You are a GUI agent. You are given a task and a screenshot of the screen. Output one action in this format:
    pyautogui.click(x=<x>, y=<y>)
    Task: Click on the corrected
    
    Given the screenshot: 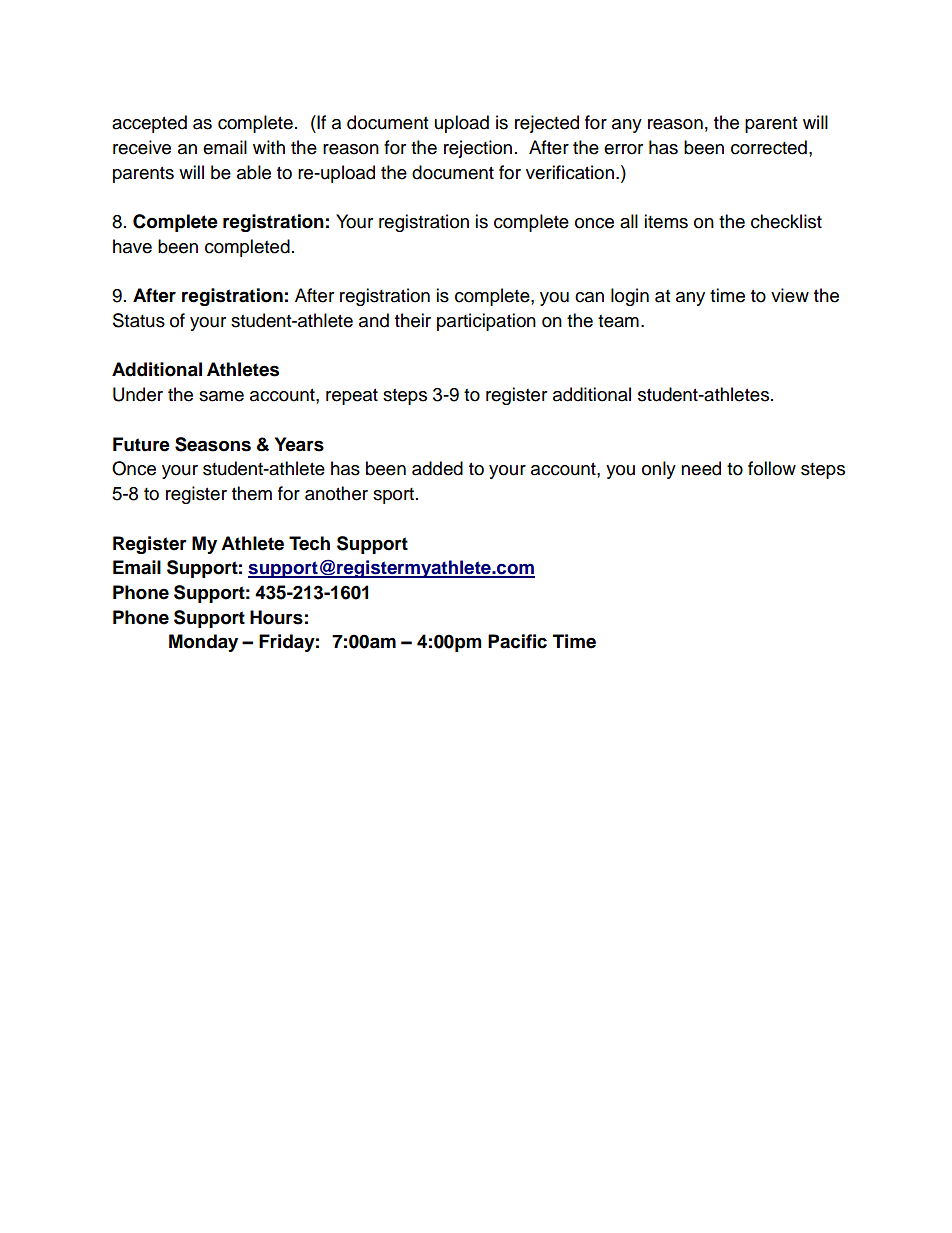 What is the action you would take?
    pyautogui.click(x=769, y=147)
